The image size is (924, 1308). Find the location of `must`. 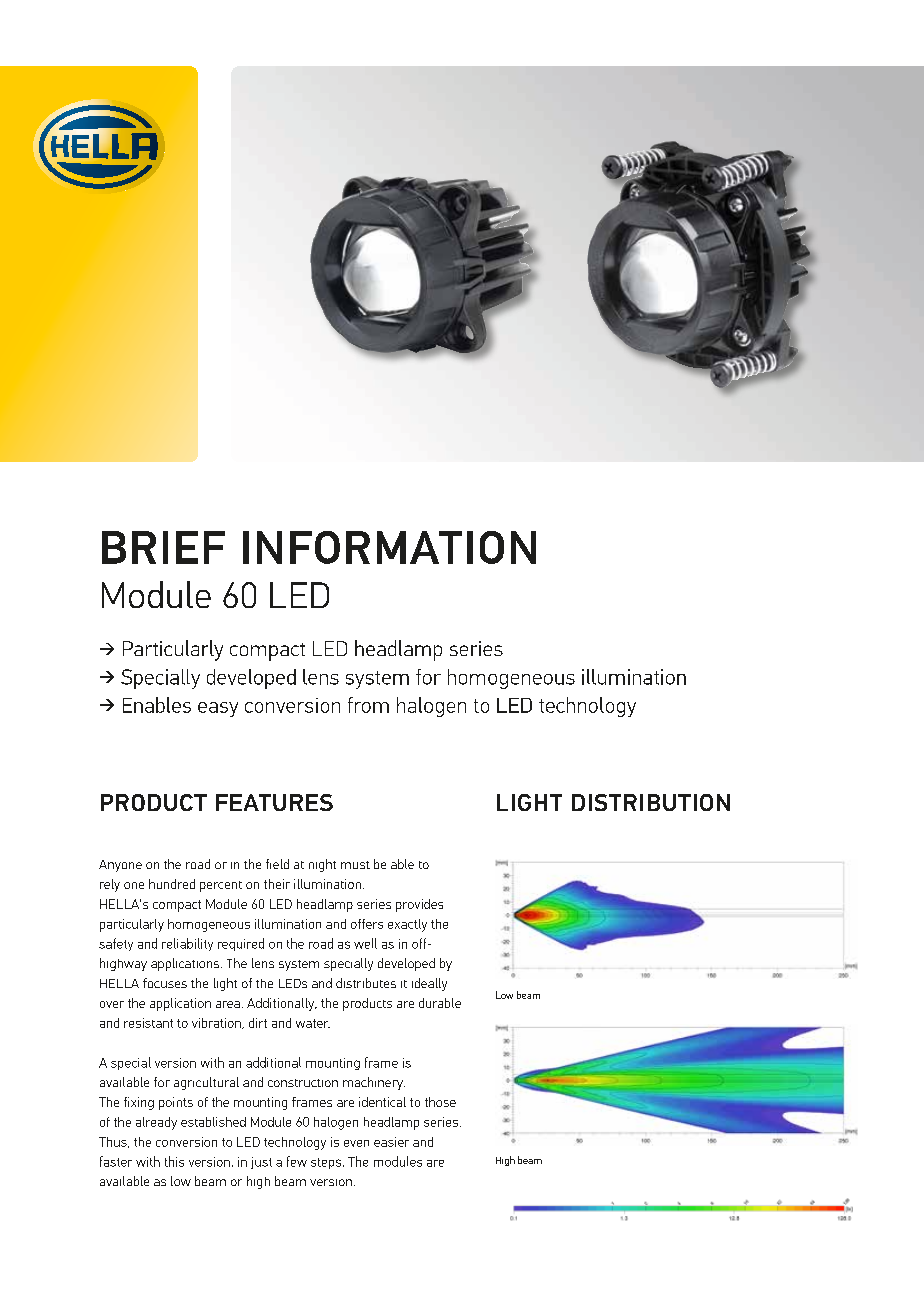

must is located at coordinates (355, 865).
